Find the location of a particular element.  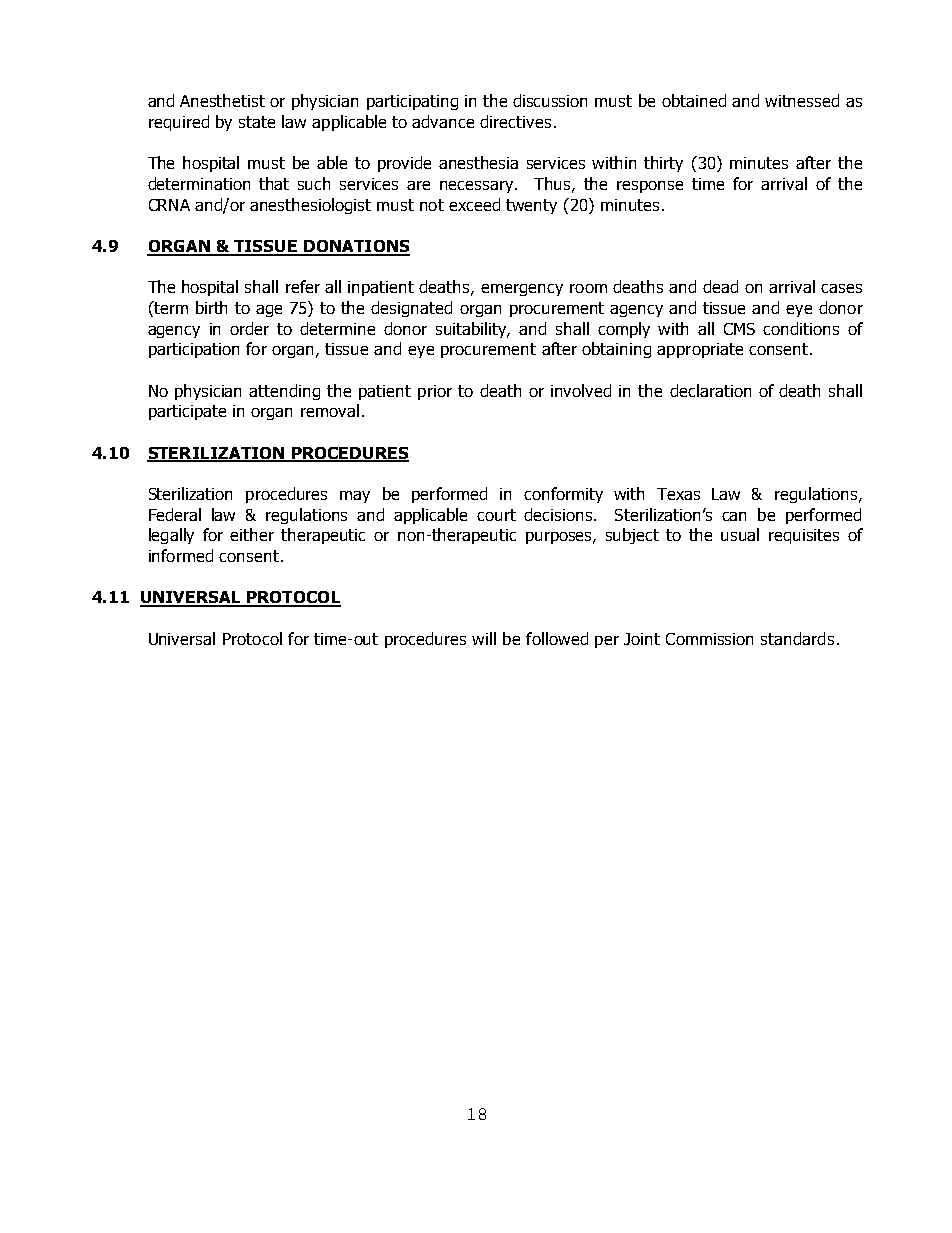

witnessed is located at coordinates (802, 100).
